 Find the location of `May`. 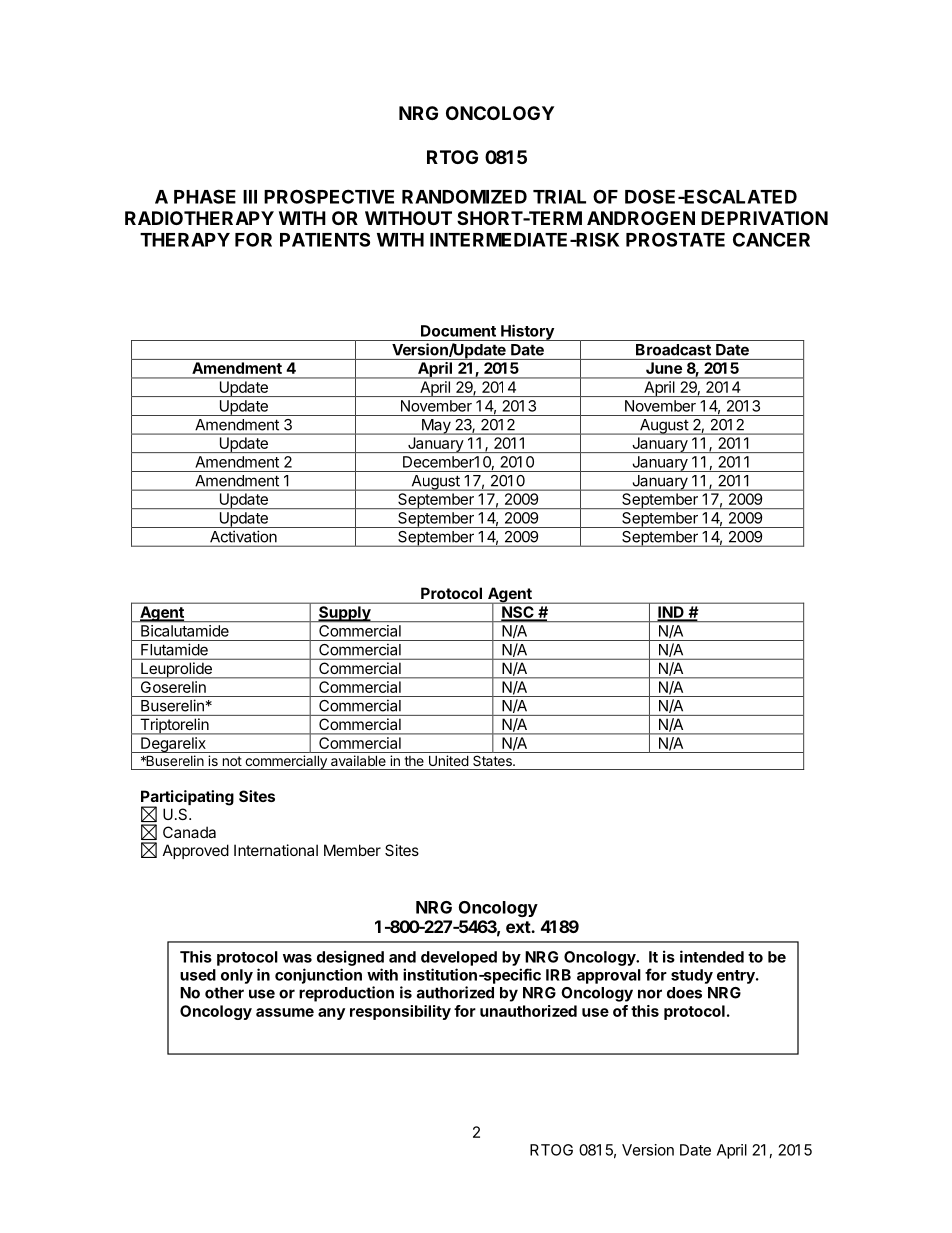

May is located at coordinates (436, 427).
